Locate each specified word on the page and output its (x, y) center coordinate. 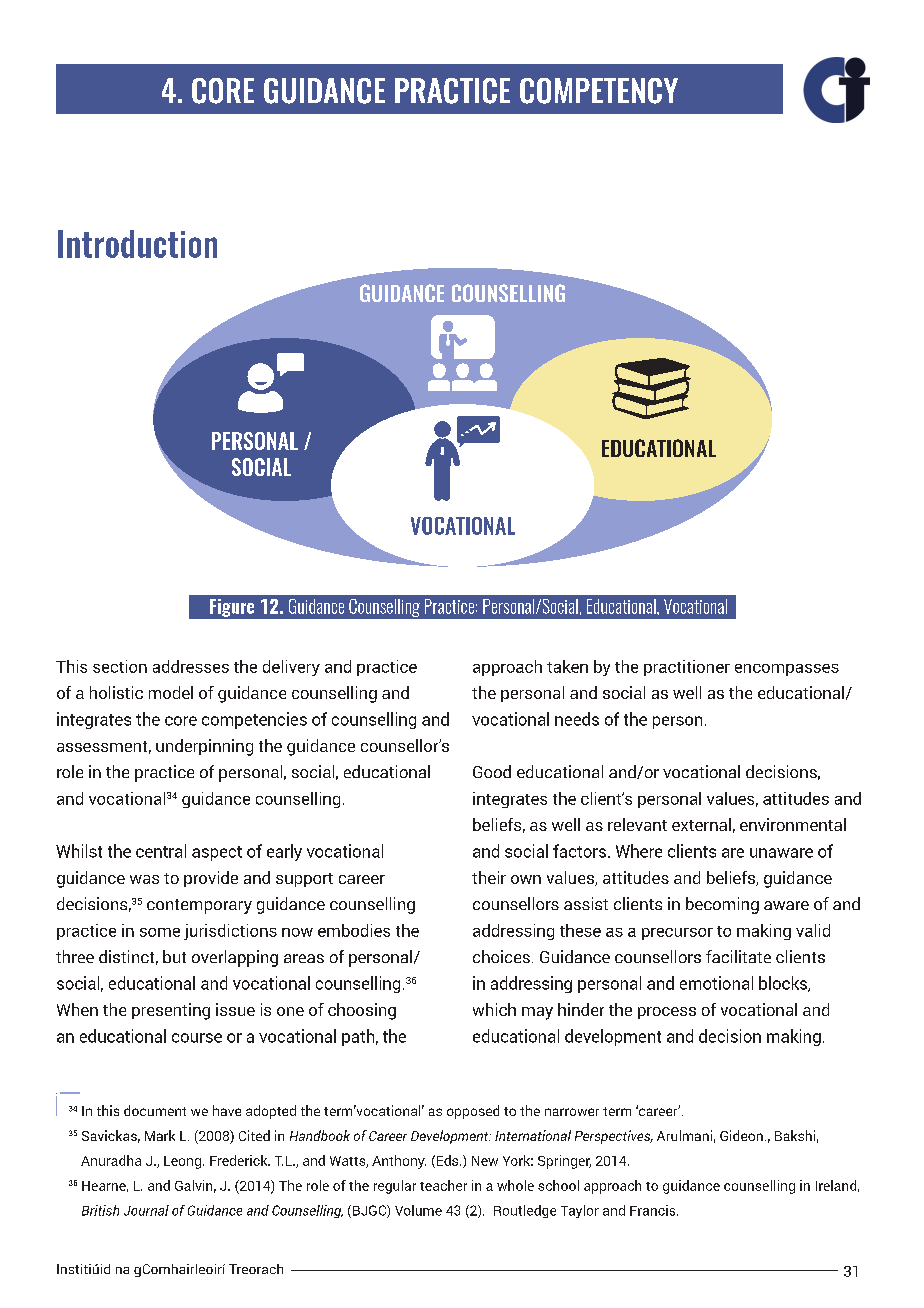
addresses (191, 666)
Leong (182, 1162)
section (120, 666)
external (701, 824)
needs (577, 719)
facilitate (738, 956)
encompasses (787, 670)
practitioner (687, 668)
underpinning (204, 747)
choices (501, 956)
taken (567, 666)
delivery (291, 668)
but (174, 956)
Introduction (137, 244)
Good (492, 771)
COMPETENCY (599, 91)
